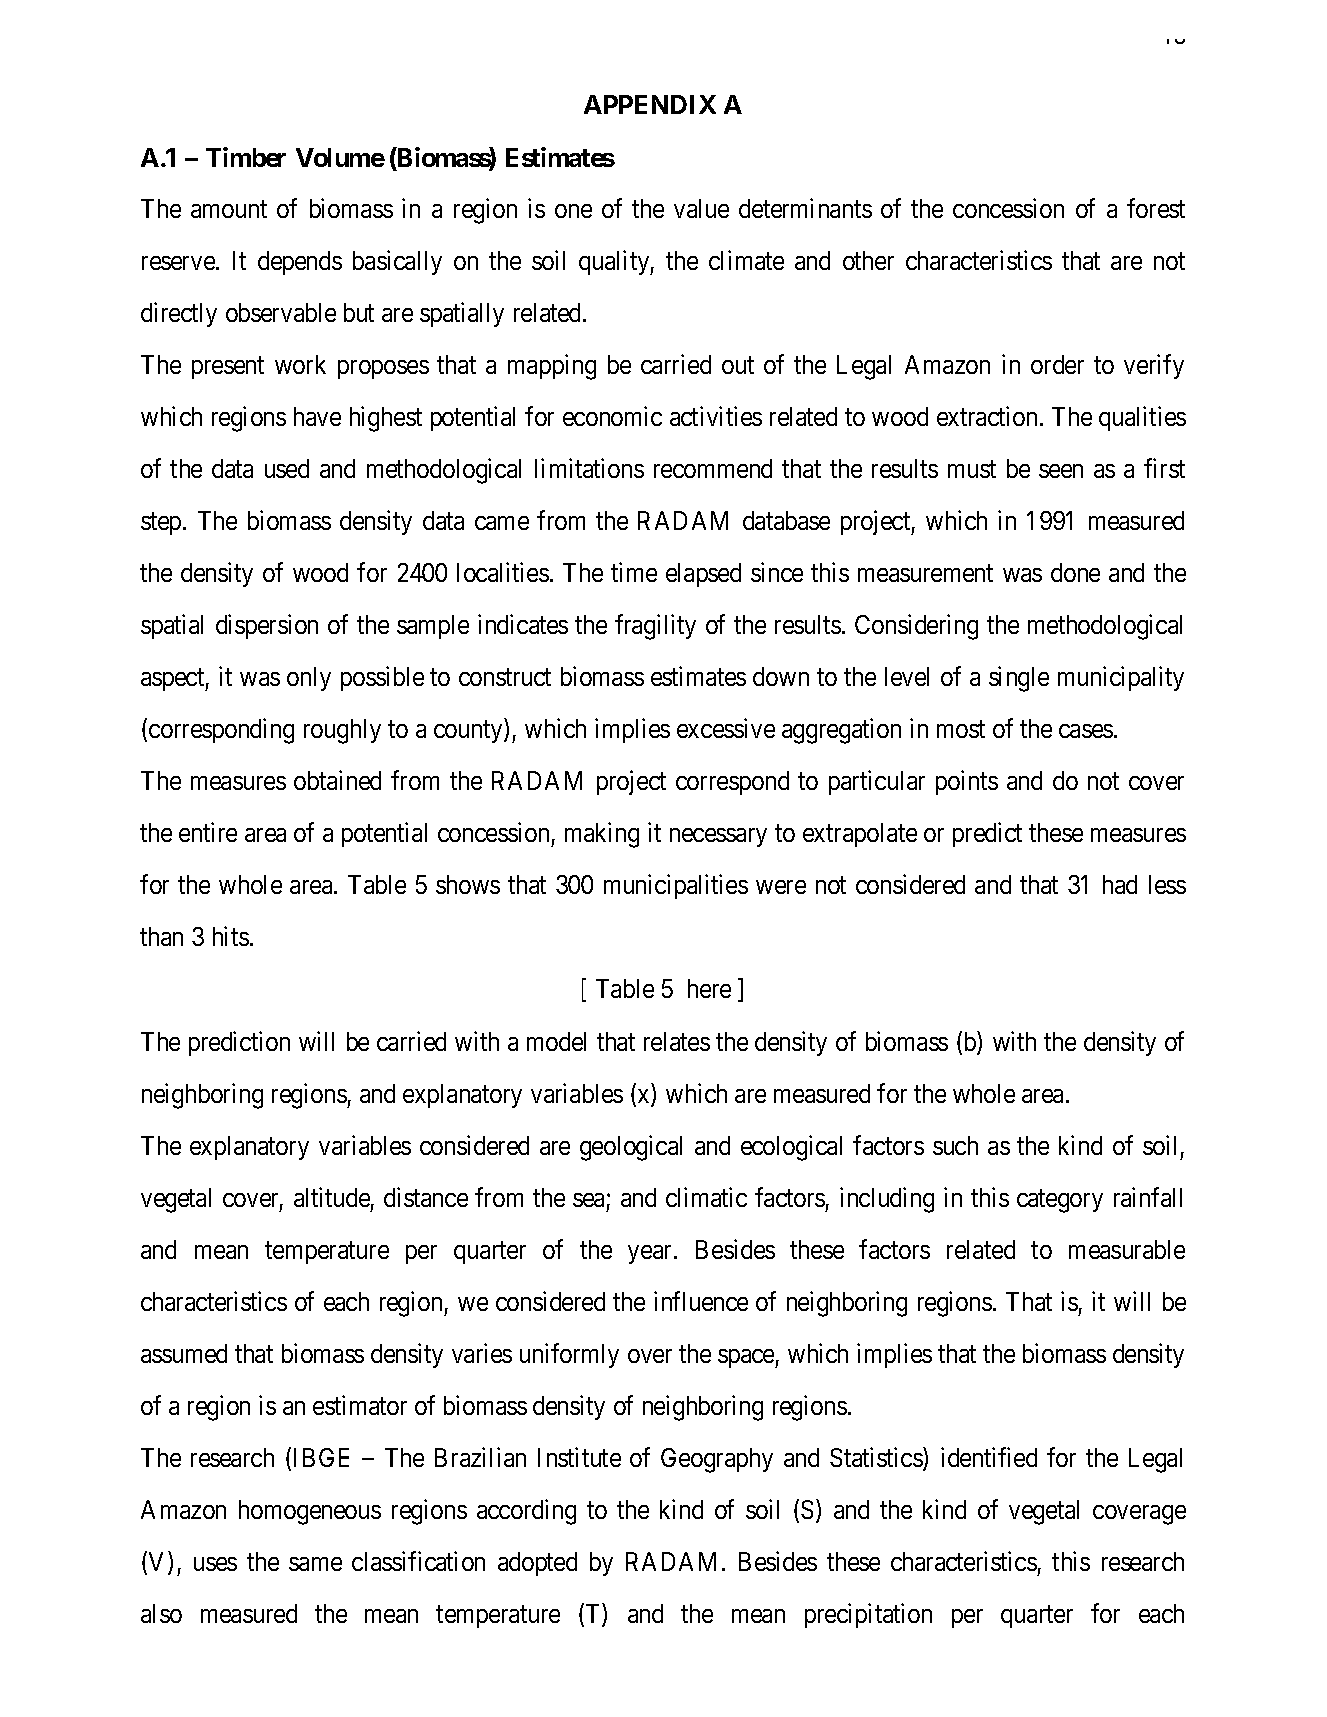 The image size is (1327, 1717). What do you see at coordinates (676, 887) in the document?
I see `municipalities` at bounding box center [676, 887].
